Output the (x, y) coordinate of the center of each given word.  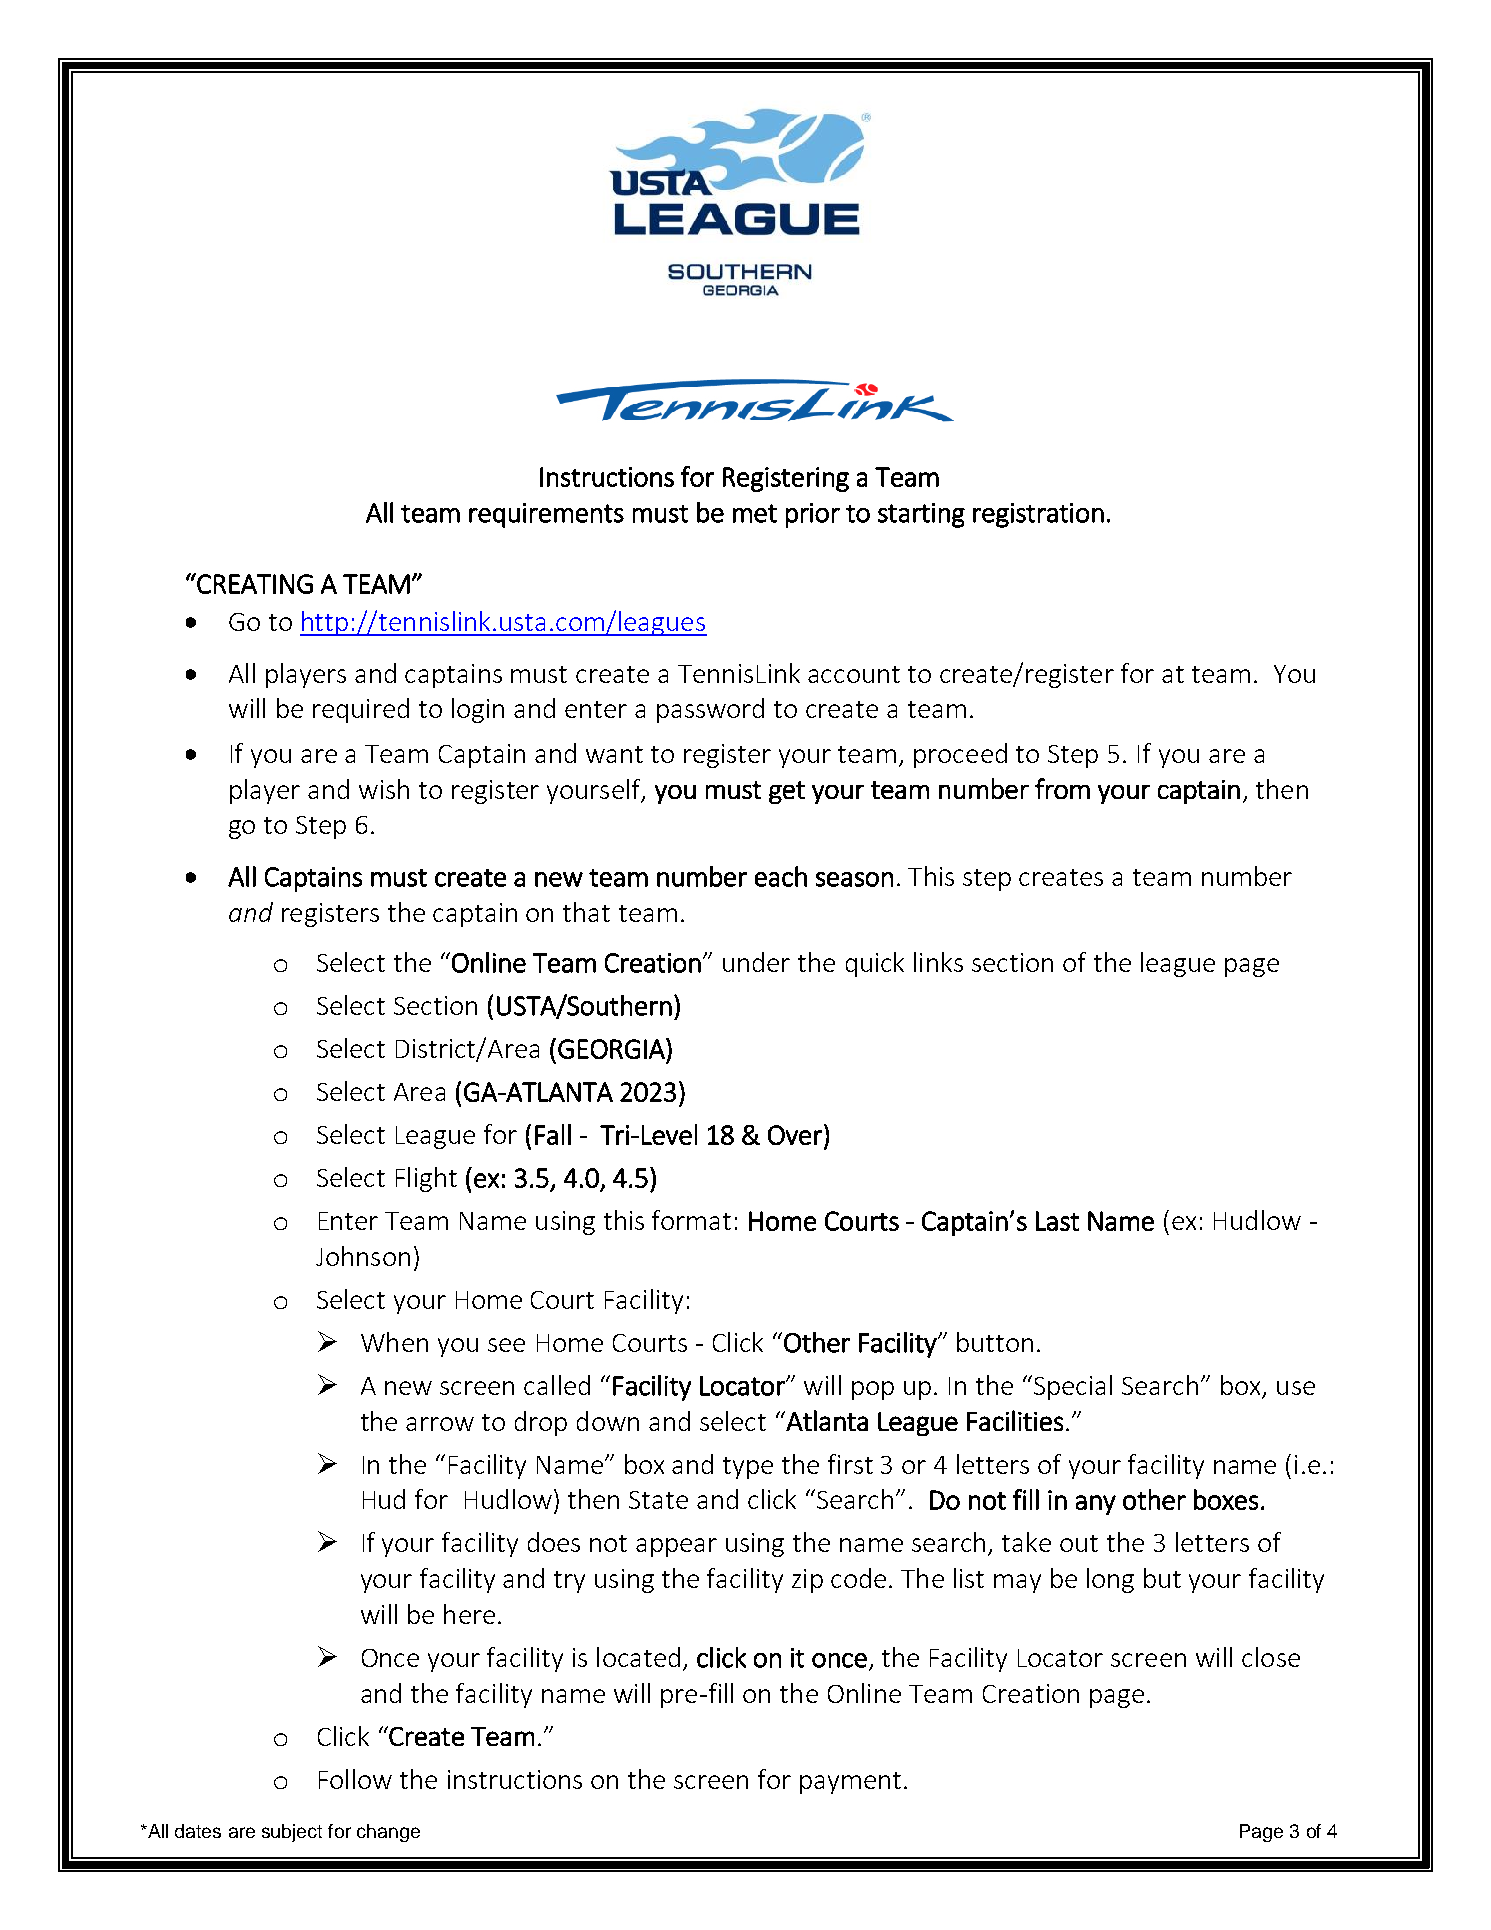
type (748, 1468)
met (755, 513)
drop (541, 1423)
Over (795, 1135)
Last (1057, 1221)
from (1062, 788)
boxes (1226, 1499)
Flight (426, 1179)
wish (384, 789)
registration (1038, 515)
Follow (355, 1779)
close (1271, 1657)
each (781, 876)
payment (850, 1783)
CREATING (254, 583)
